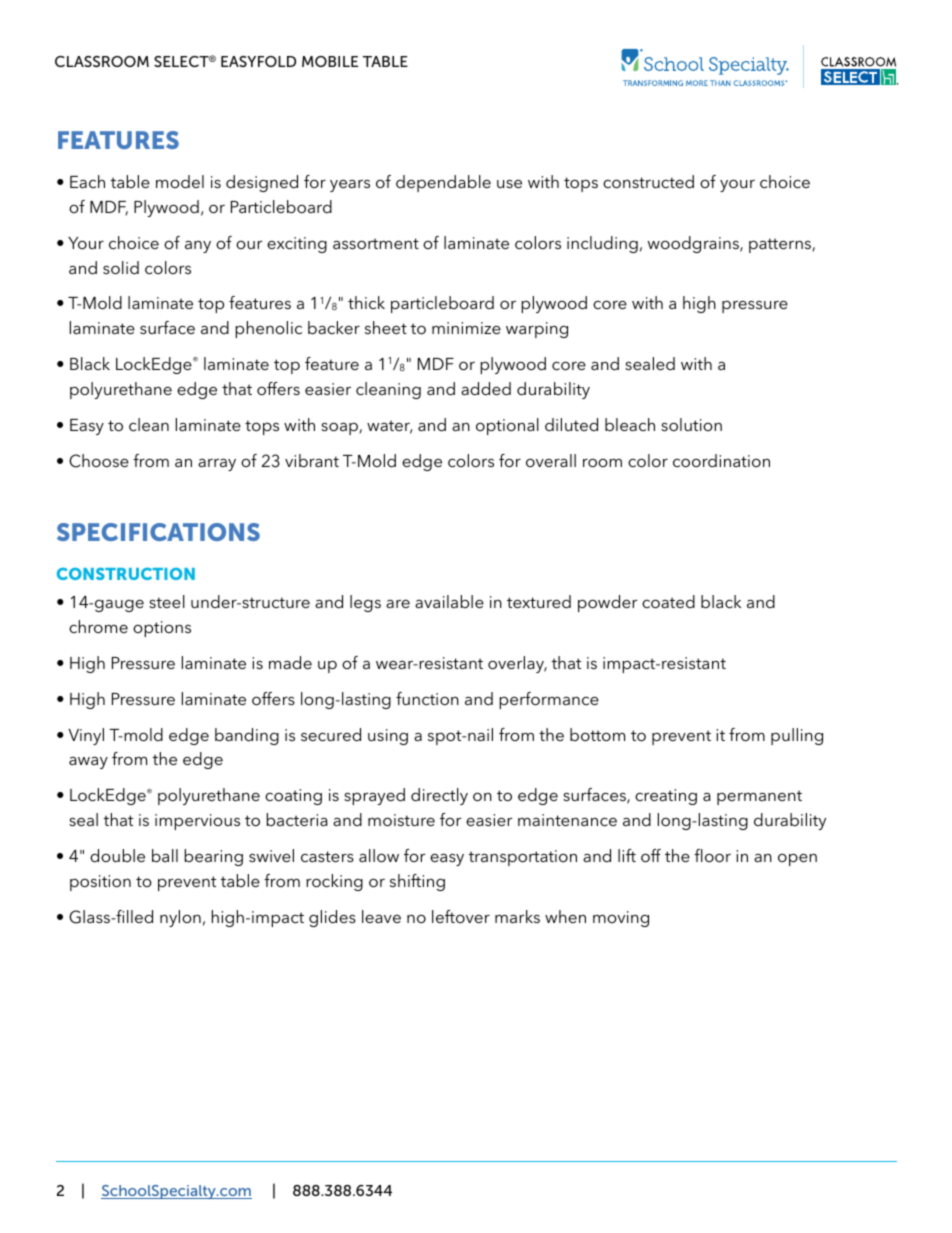 Image resolution: width=952 pixels, height=1233 pixels. I want to click on MOBILE, so click(330, 61).
